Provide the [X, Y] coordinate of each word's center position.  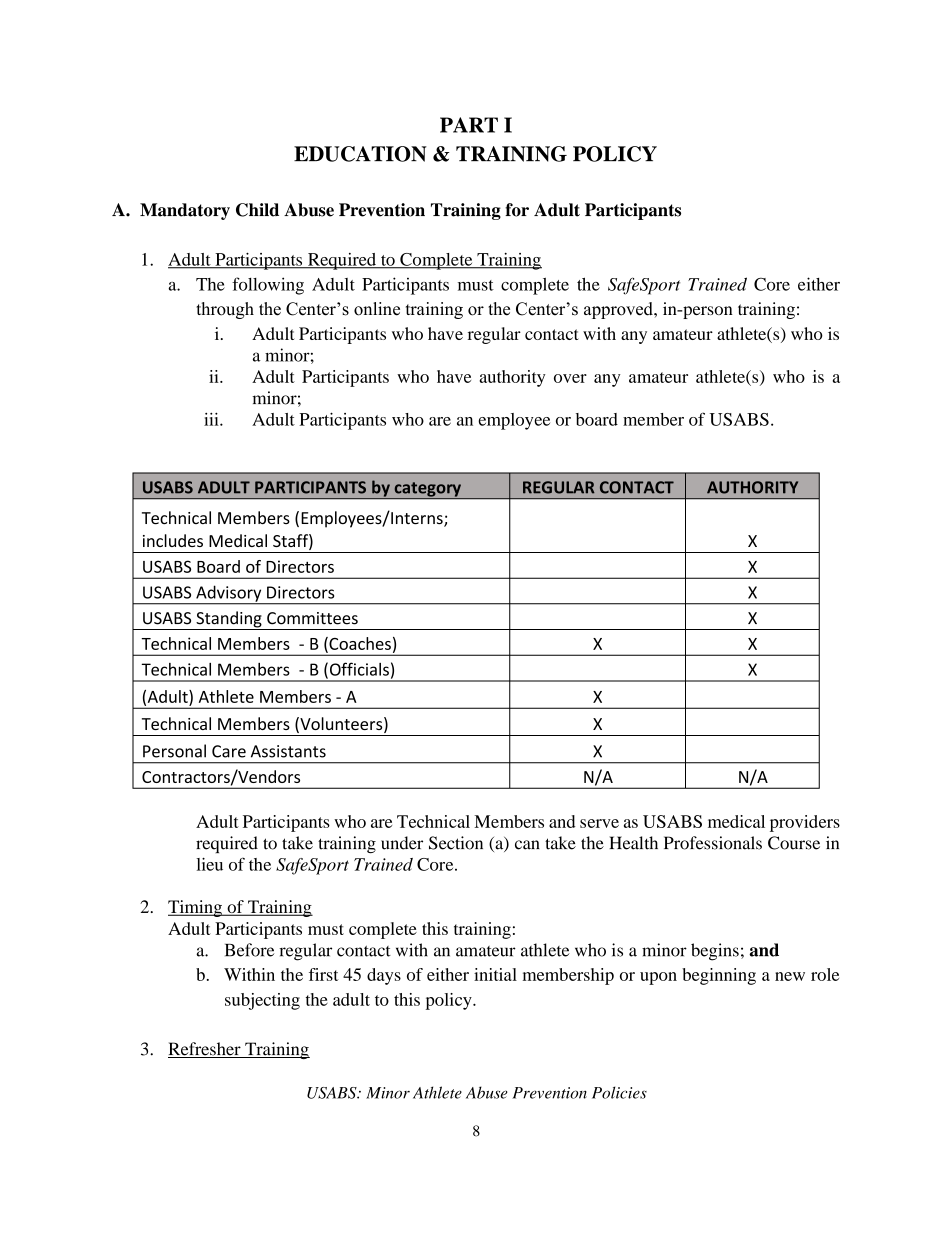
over [570, 378]
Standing [229, 620]
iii [212, 419]
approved [619, 310]
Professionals [713, 843]
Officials [359, 669]
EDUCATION [360, 154]
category [427, 490]
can [527, 845]
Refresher [205, 1050]
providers [805, 823]
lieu [209, 864]
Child [257, 210]
